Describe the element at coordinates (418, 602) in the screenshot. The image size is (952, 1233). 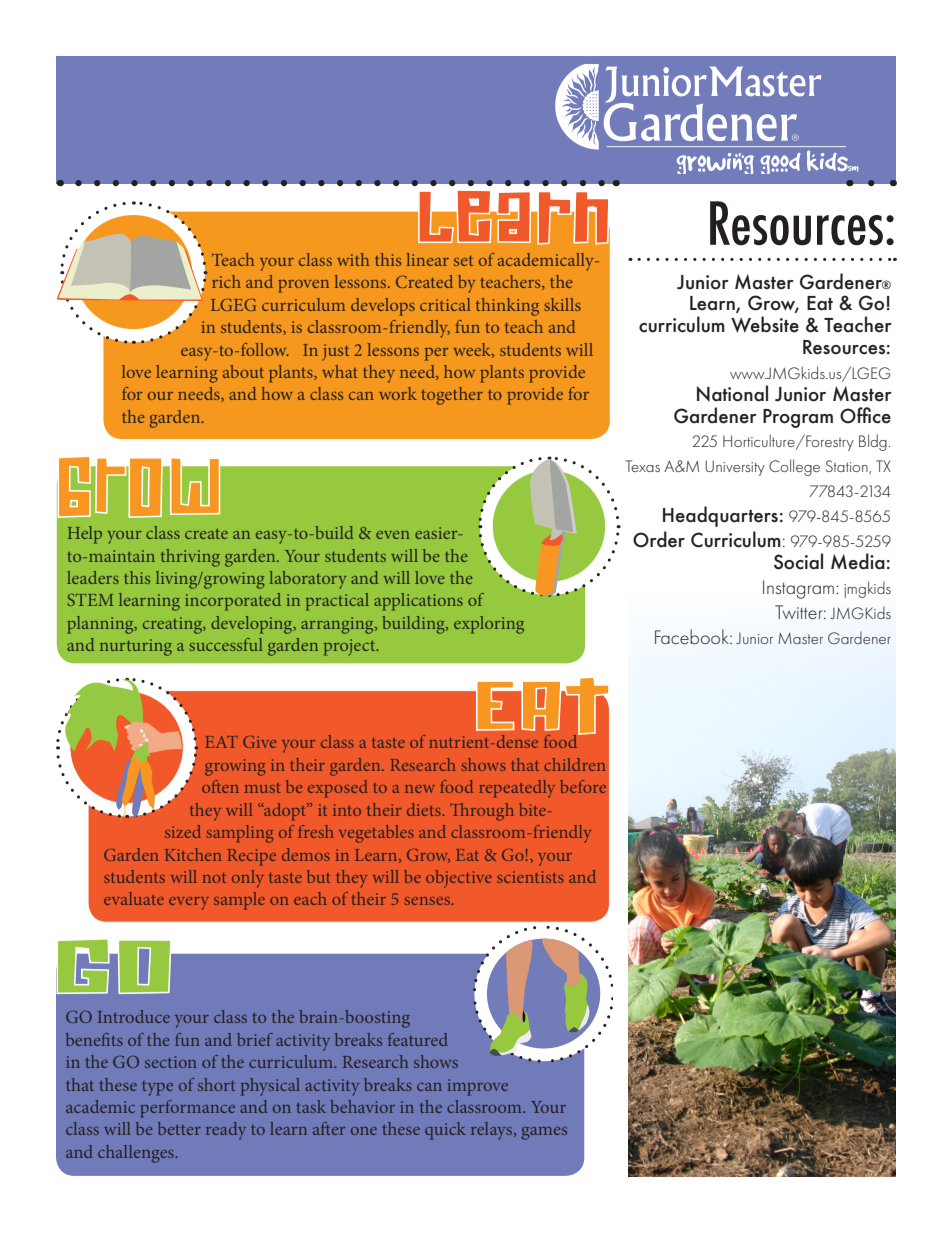
I see `applications` at that location.
